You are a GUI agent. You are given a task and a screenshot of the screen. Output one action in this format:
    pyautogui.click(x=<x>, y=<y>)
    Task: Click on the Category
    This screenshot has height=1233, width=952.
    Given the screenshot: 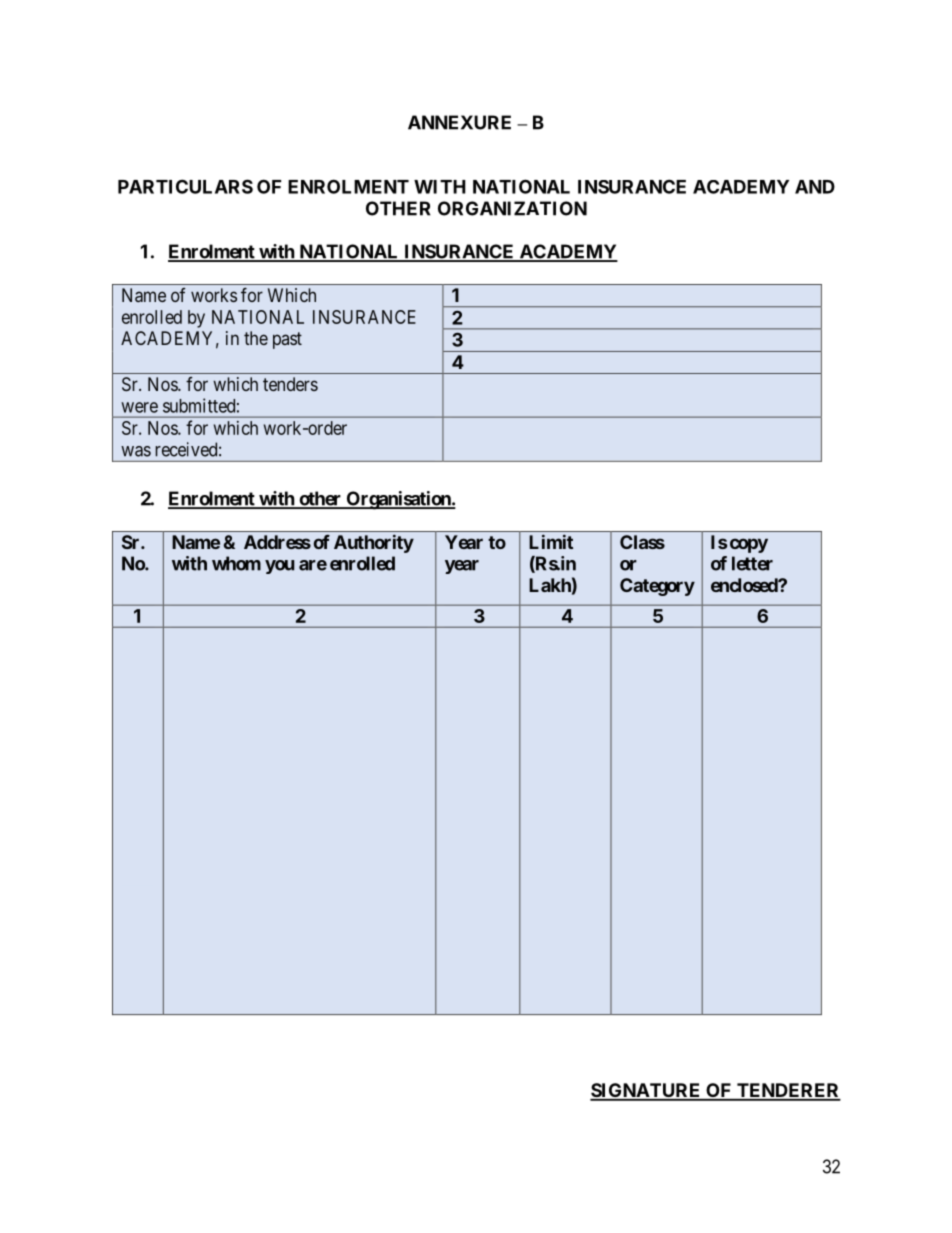 What is the action you would take?
    pyautogui.click(x=657, y=587)
